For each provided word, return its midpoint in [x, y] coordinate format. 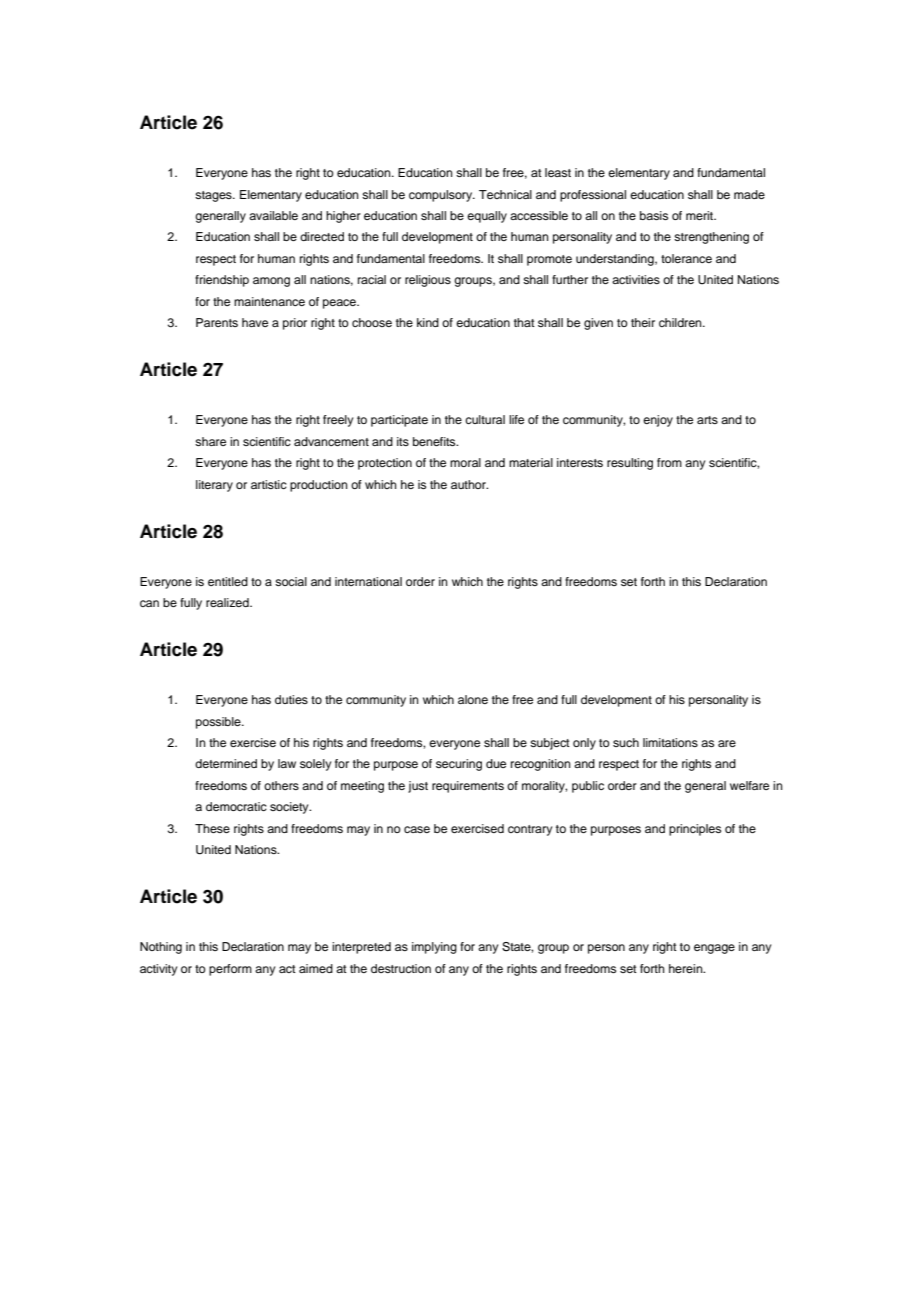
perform [230, 970]
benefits [435, 441]
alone [473, 699]
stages [214, 196]
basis [654, 215]
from [669, 462]
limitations [670, 742]
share [210, 441]
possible [219, 723]
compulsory [442, 196]
